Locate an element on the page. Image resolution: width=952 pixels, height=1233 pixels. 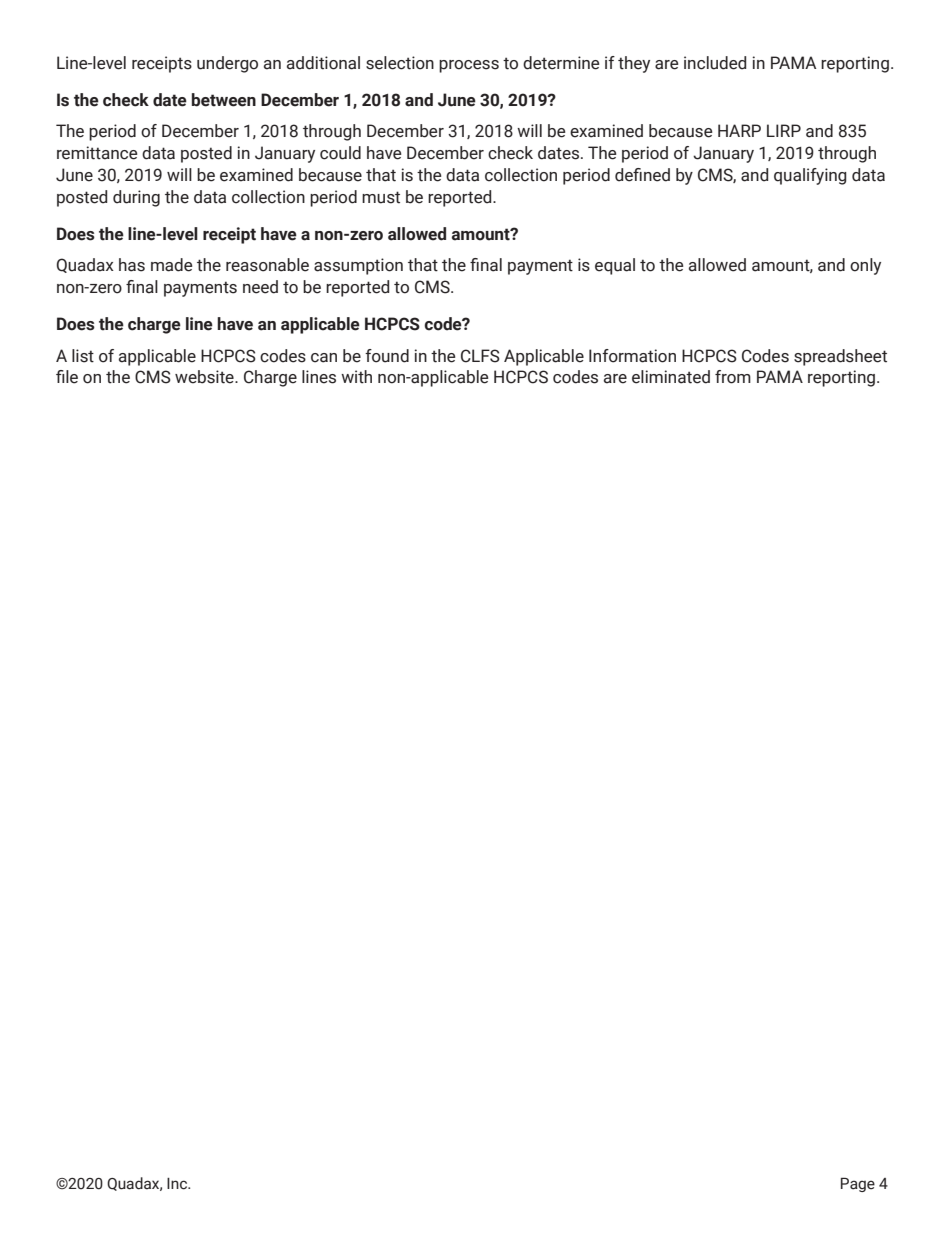
included is located at coordinates (715, 63).
